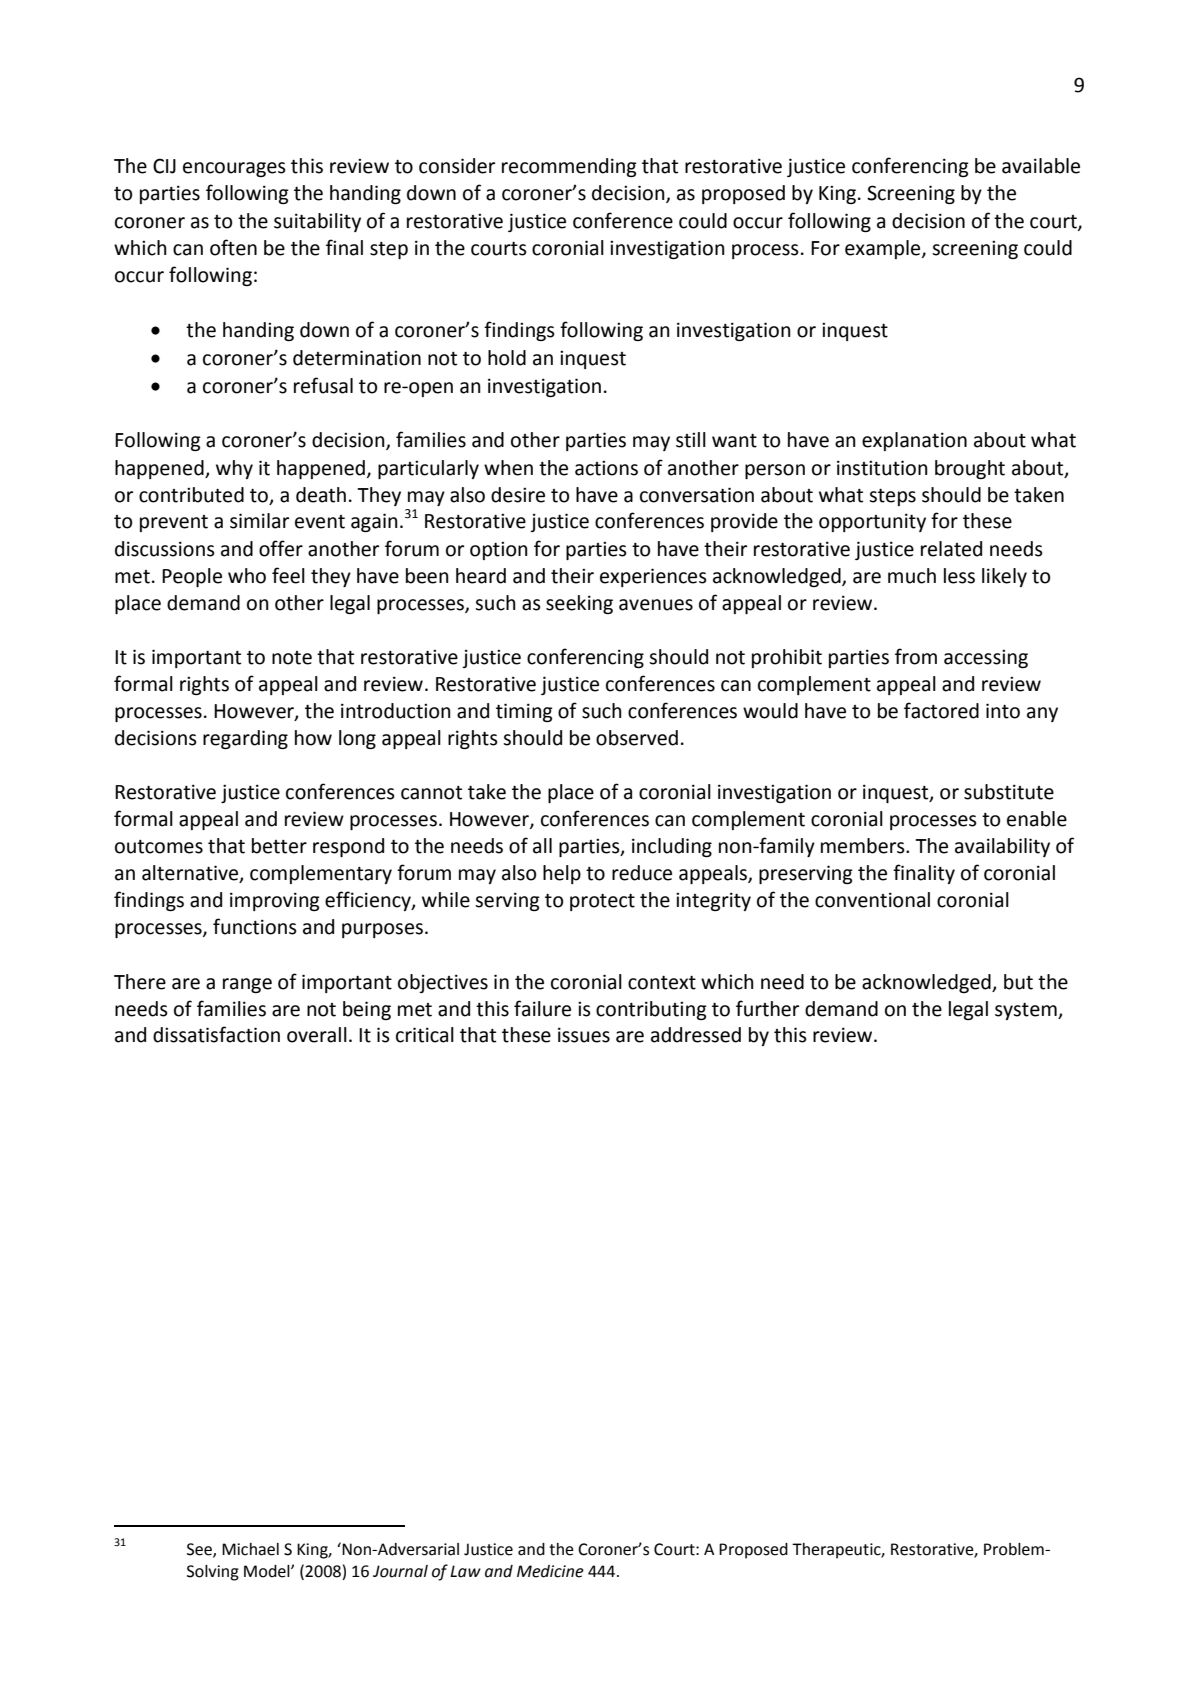 This document has height=1696, width=1199. Describe the element at coordinates (884, 249) in the document. I see `example` at that location.
